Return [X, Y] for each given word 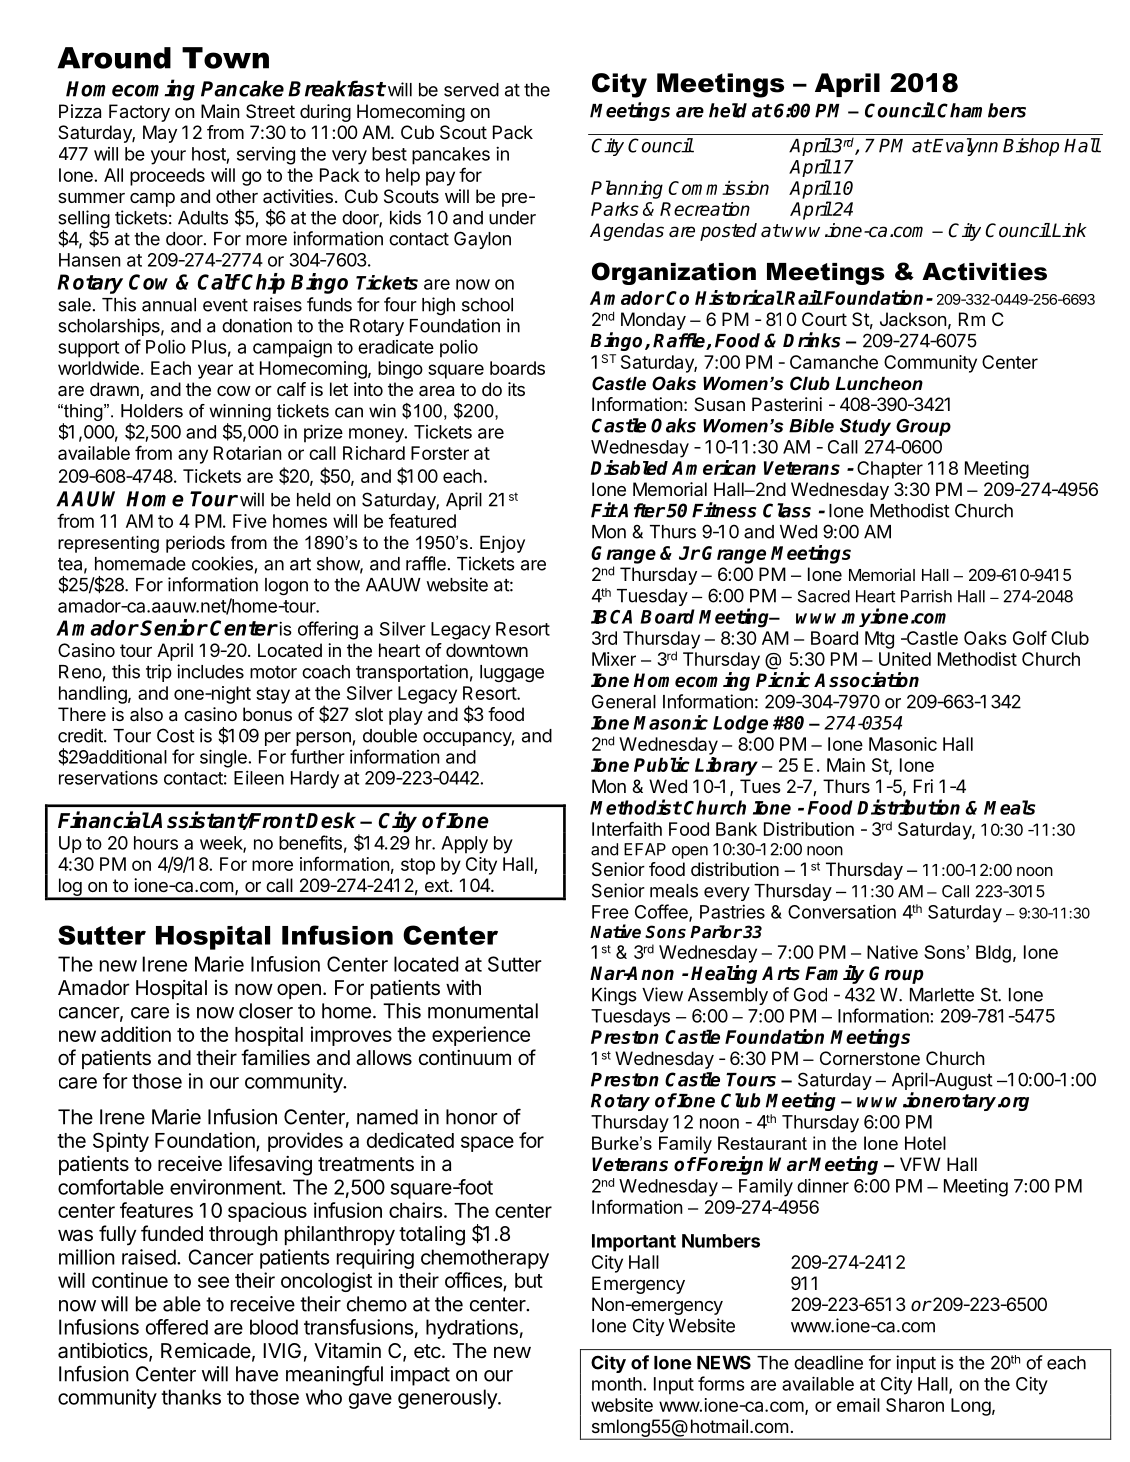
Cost [176, 735]
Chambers [981, 110]
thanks [191, 1397]
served [471, 90]
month [617, 1384]
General [624, 701]
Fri [923, 786]
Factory [139, 113]
